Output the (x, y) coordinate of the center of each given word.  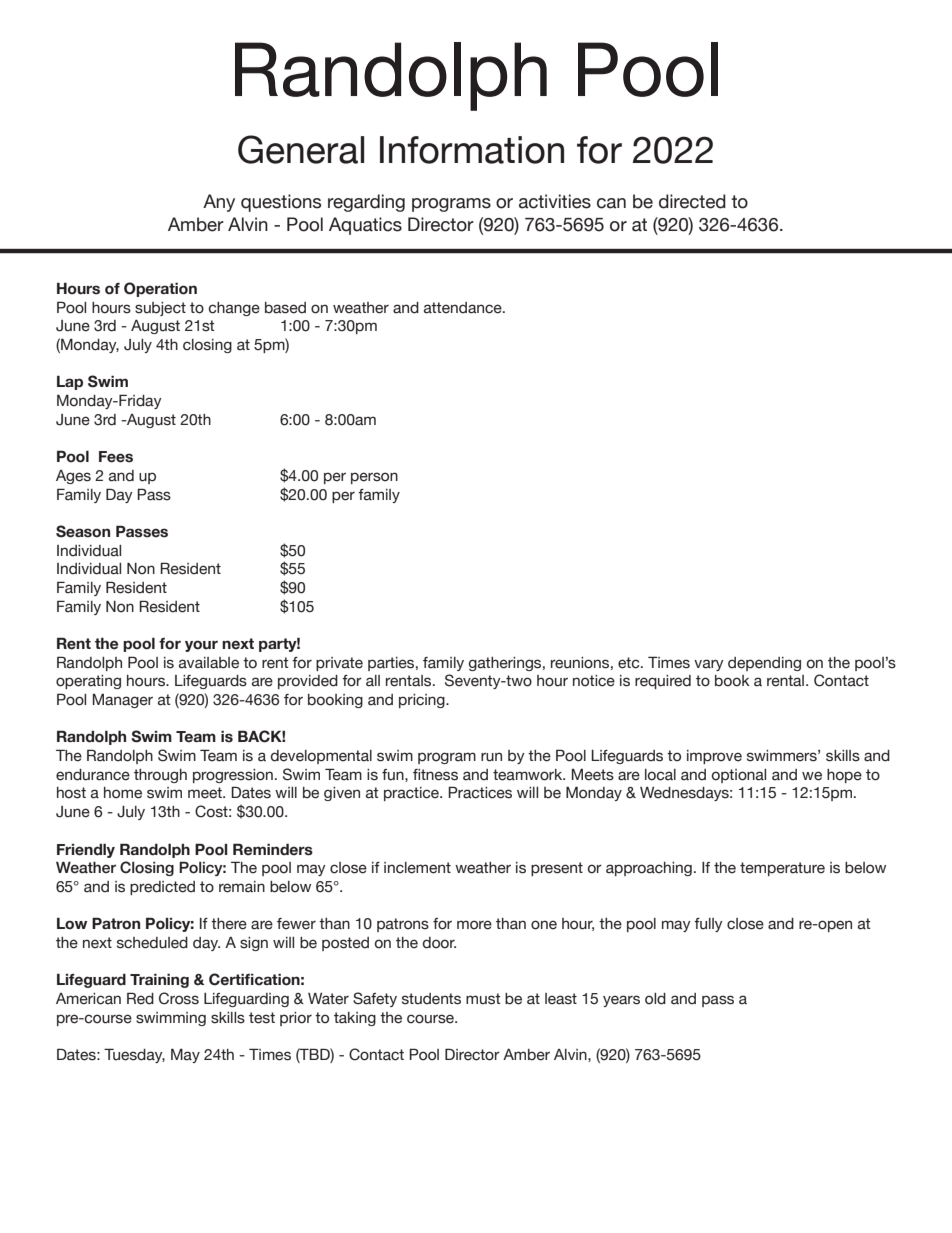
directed (692, 201)
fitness (435, 775)
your (201, 646)
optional (739, 776)
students (431, 999)
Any (219, 203)
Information (472, 150)
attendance (464, 308)
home (123, 793)
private (339, 664)
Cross (179, 998)
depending (764, 664)
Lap (70, 383)
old (655, 999)
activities (555, 201)
